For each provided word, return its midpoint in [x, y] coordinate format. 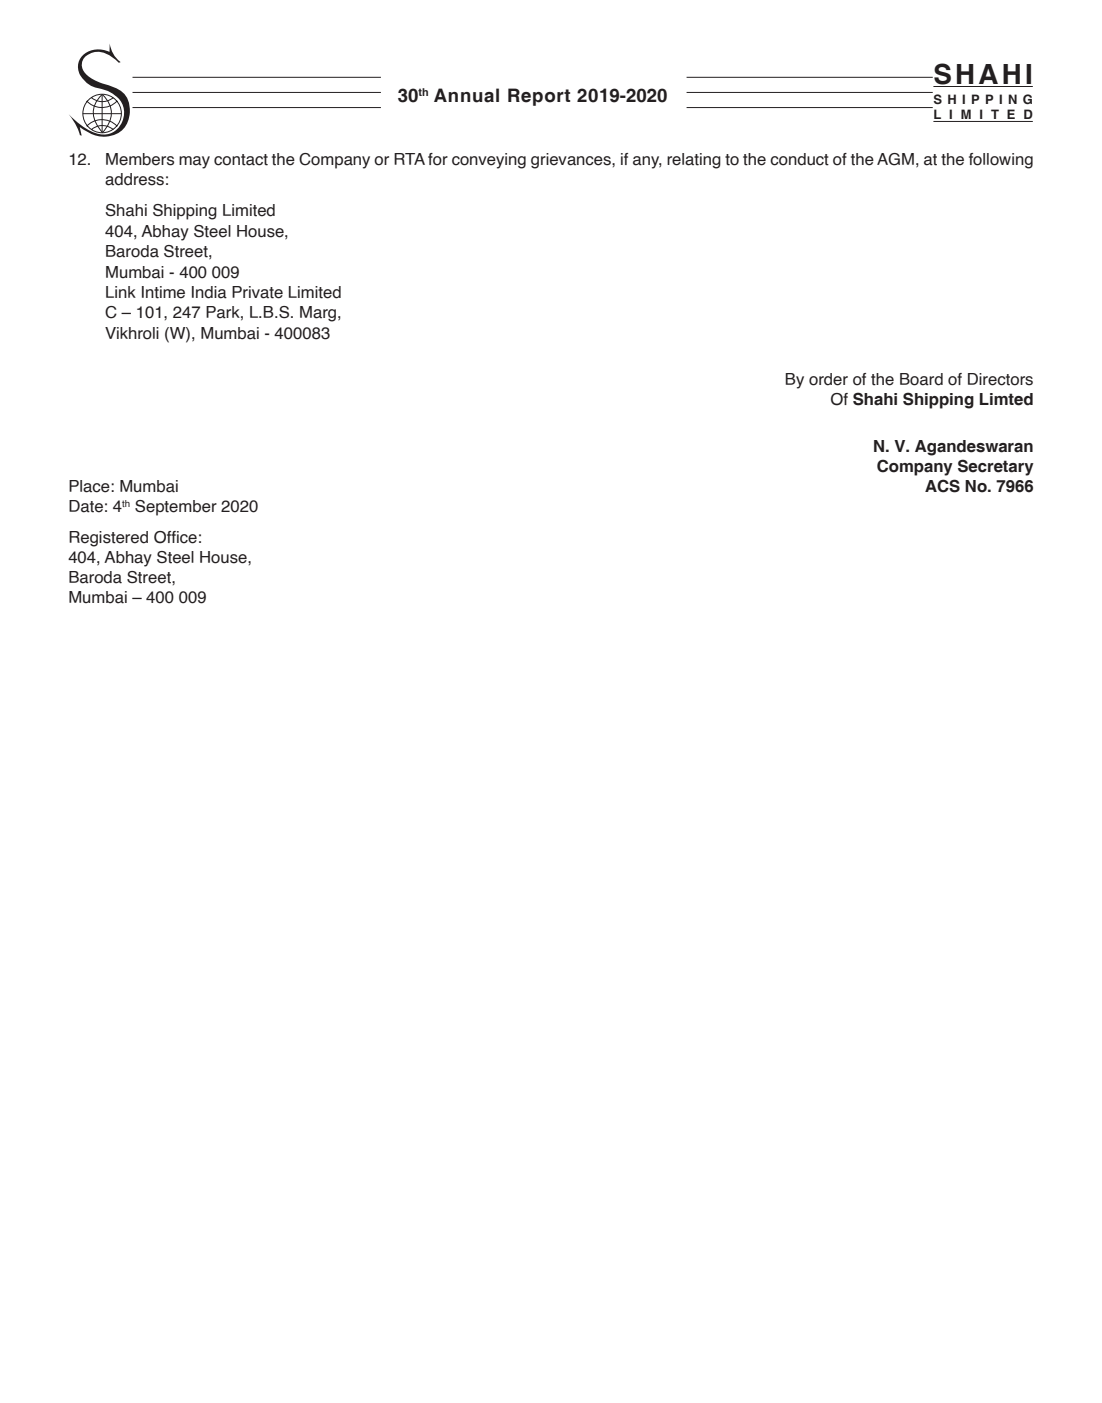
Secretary [996, 467]
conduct [799, 159]
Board [921, 379]
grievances [572, 161]
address [134, 179]
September [176, 508]
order [828, 379]
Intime [163, 292]
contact [241, 160]
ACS [942, 486]
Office [175, 537]
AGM [895, 159]
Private [257, 292]
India [209, 292]
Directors [1000, 379]
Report [539, 97]
